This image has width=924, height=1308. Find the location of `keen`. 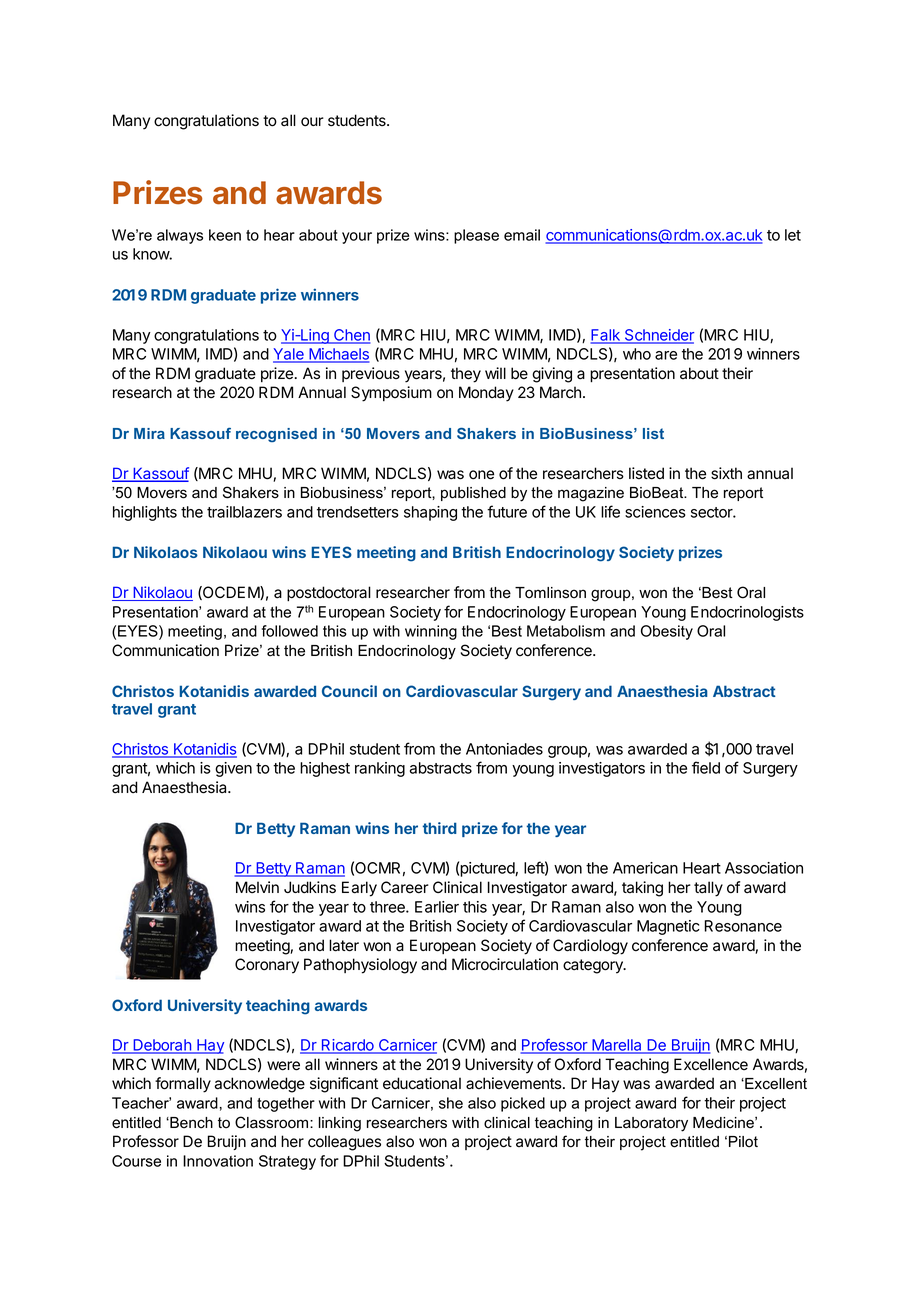

keen is located at coordinates (225, 235).
